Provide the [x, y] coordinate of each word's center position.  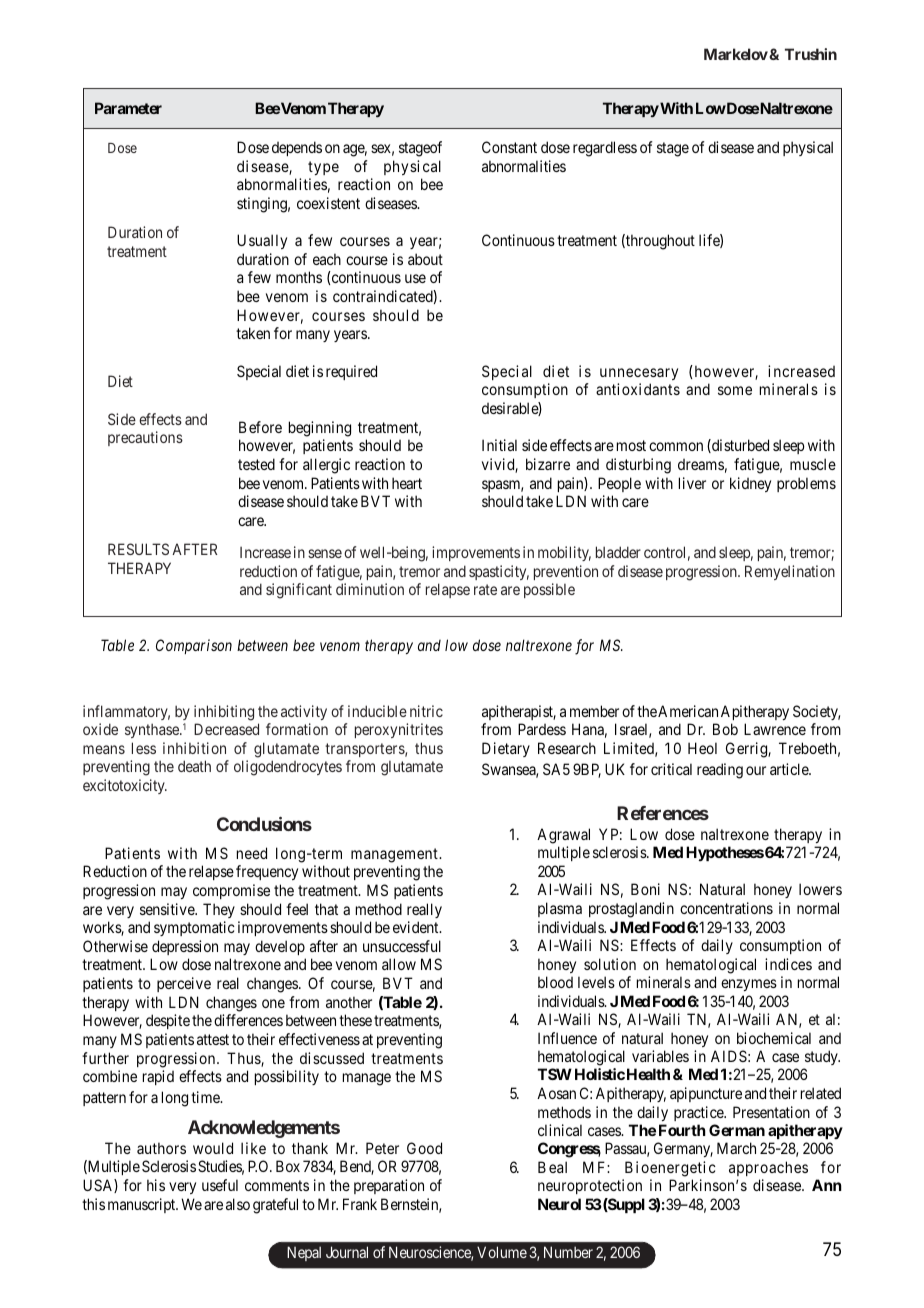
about [425, 259]
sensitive [168, 909]
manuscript [143, 1205]
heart [407, 483]
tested [256, 464]
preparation [389, 1186]
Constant [509, 147]
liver [692, 483]
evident [417, 927]
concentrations [726, 908]
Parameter [128, 108]
